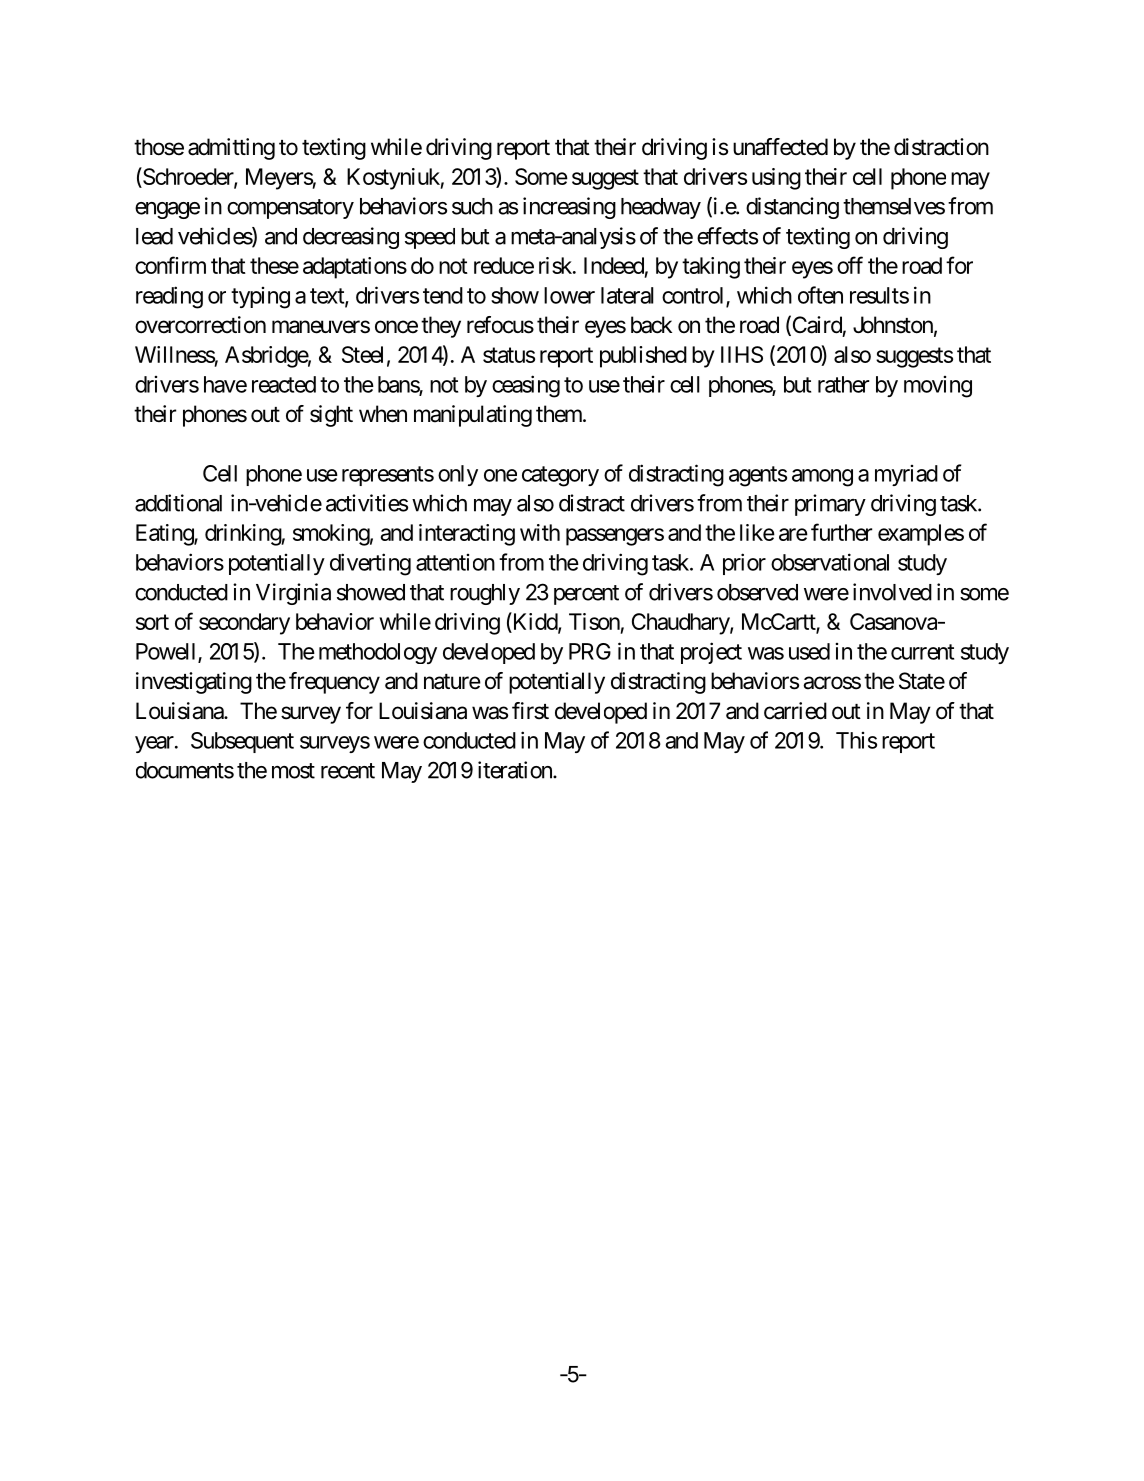 Image resolution: width=1144 pixels, height=1481 pixels. I want to click on iteration, so click(516, 770).
